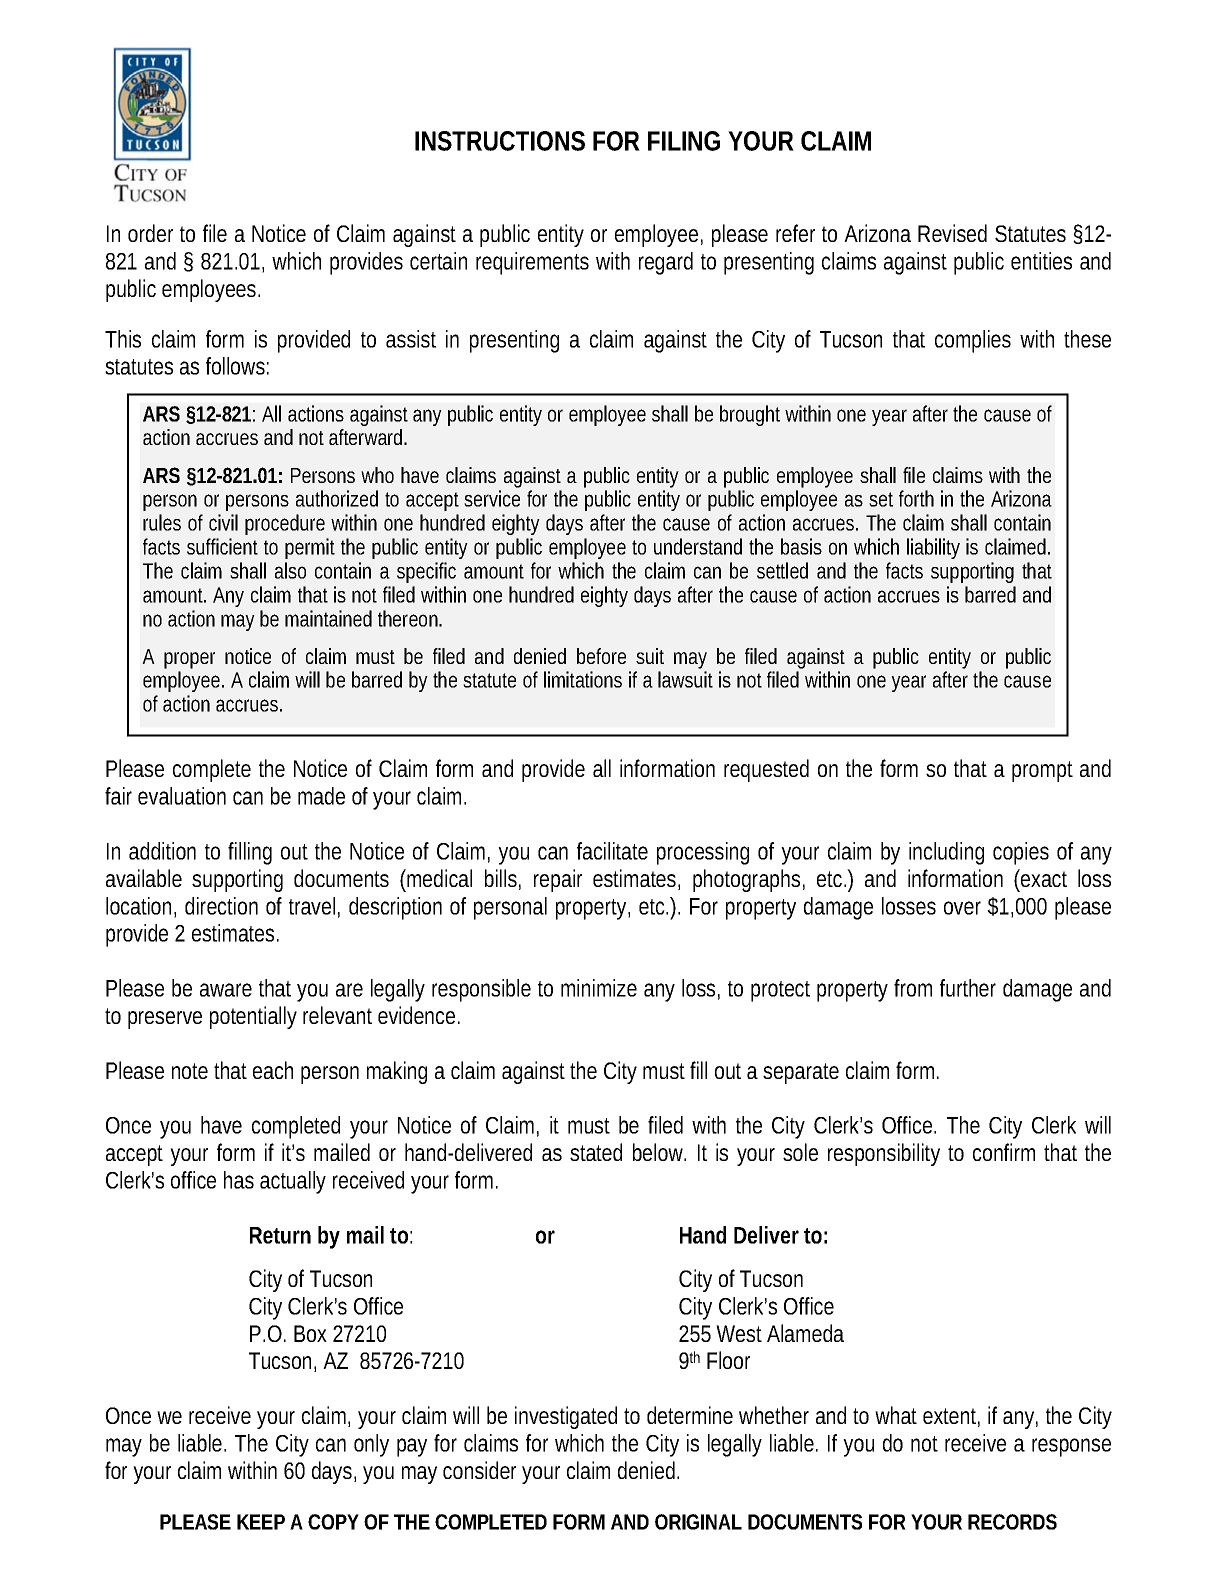  I want to click on also, so click(290, 570).
